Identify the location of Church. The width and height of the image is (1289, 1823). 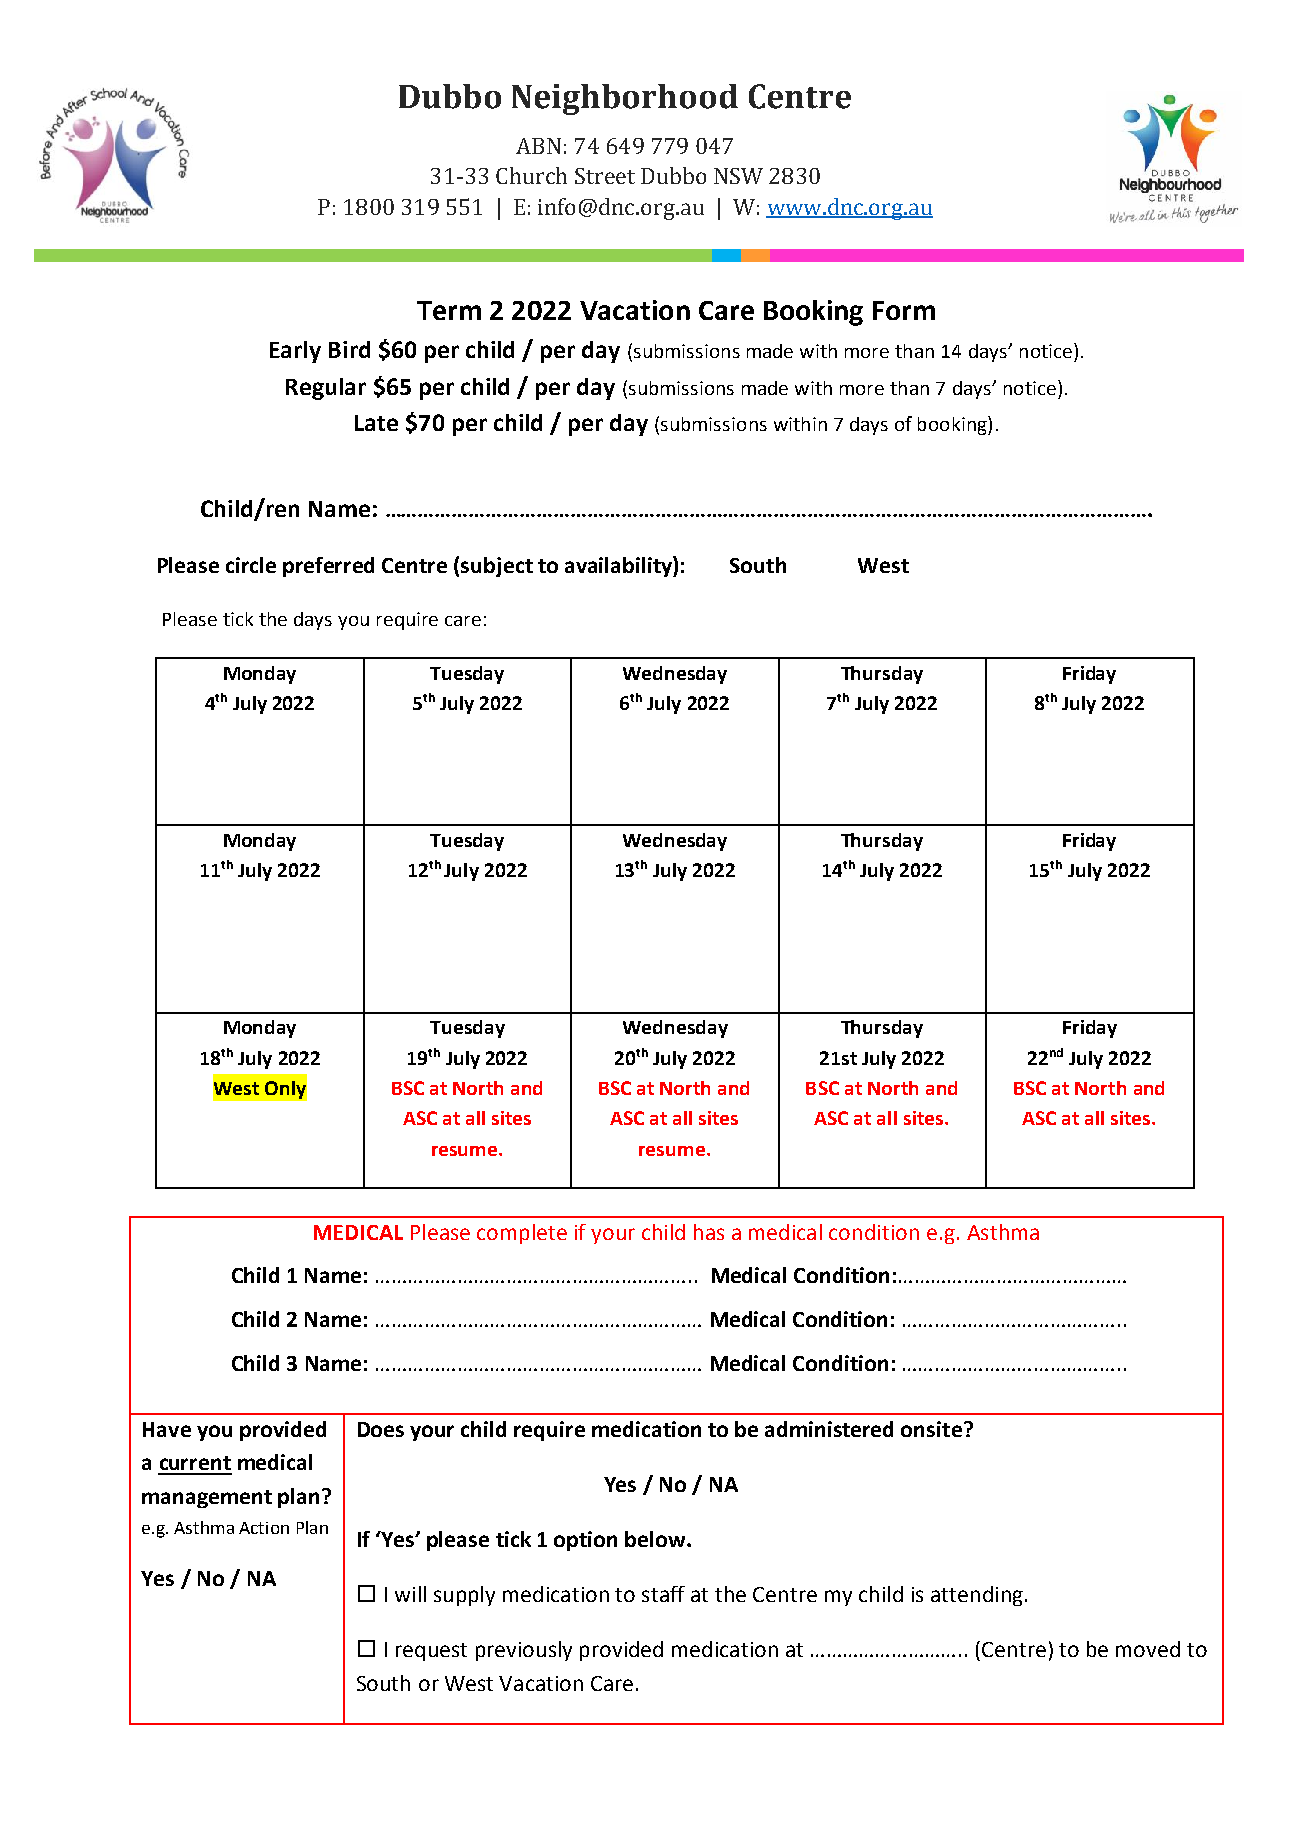
(531, 175).
